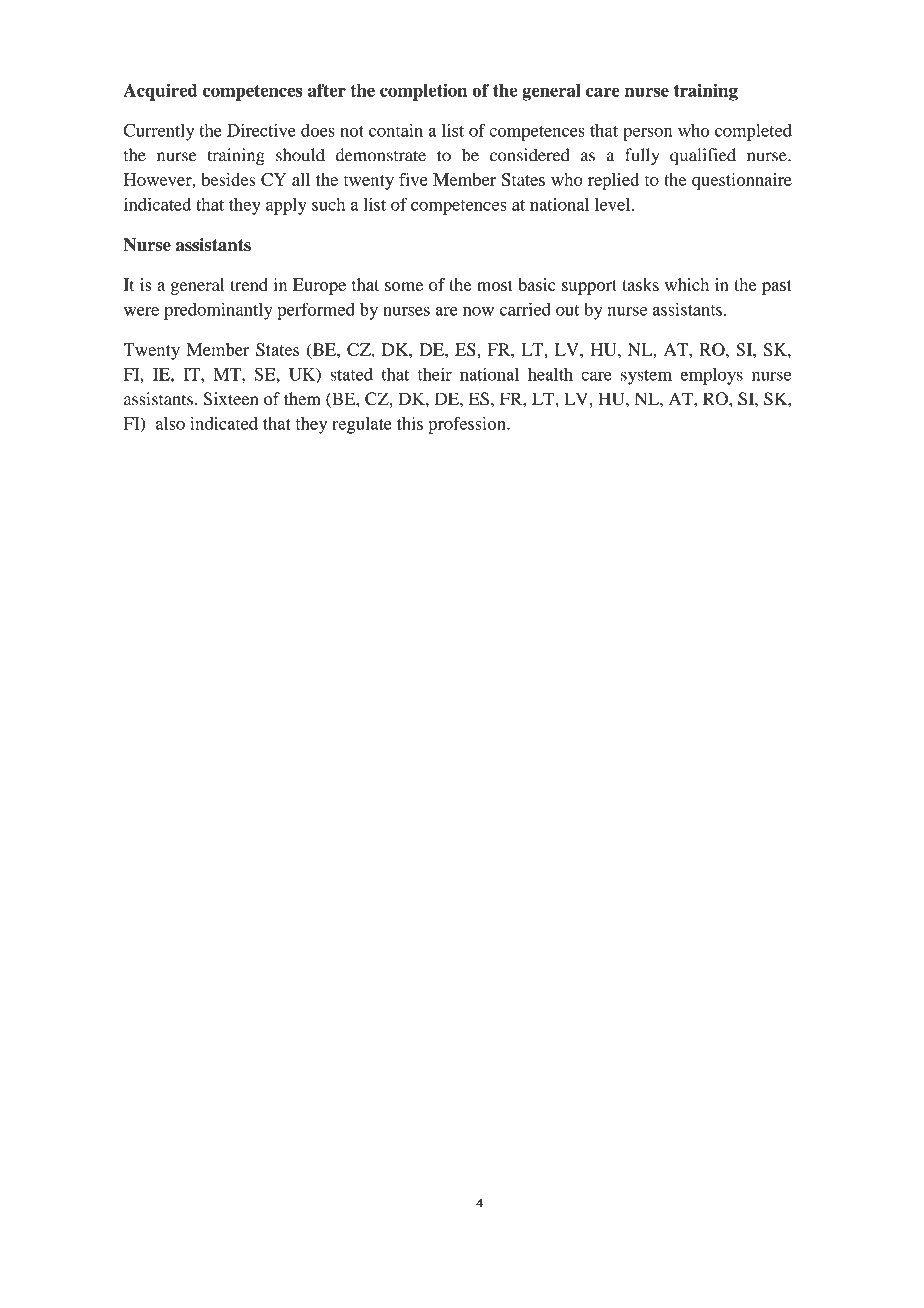 Image resolution: width=924 pixels, height=1308 pixels. What do you see at coordinates (286, 206) in the screenshot?
I see `apply` at bounding box center [286, 206].
